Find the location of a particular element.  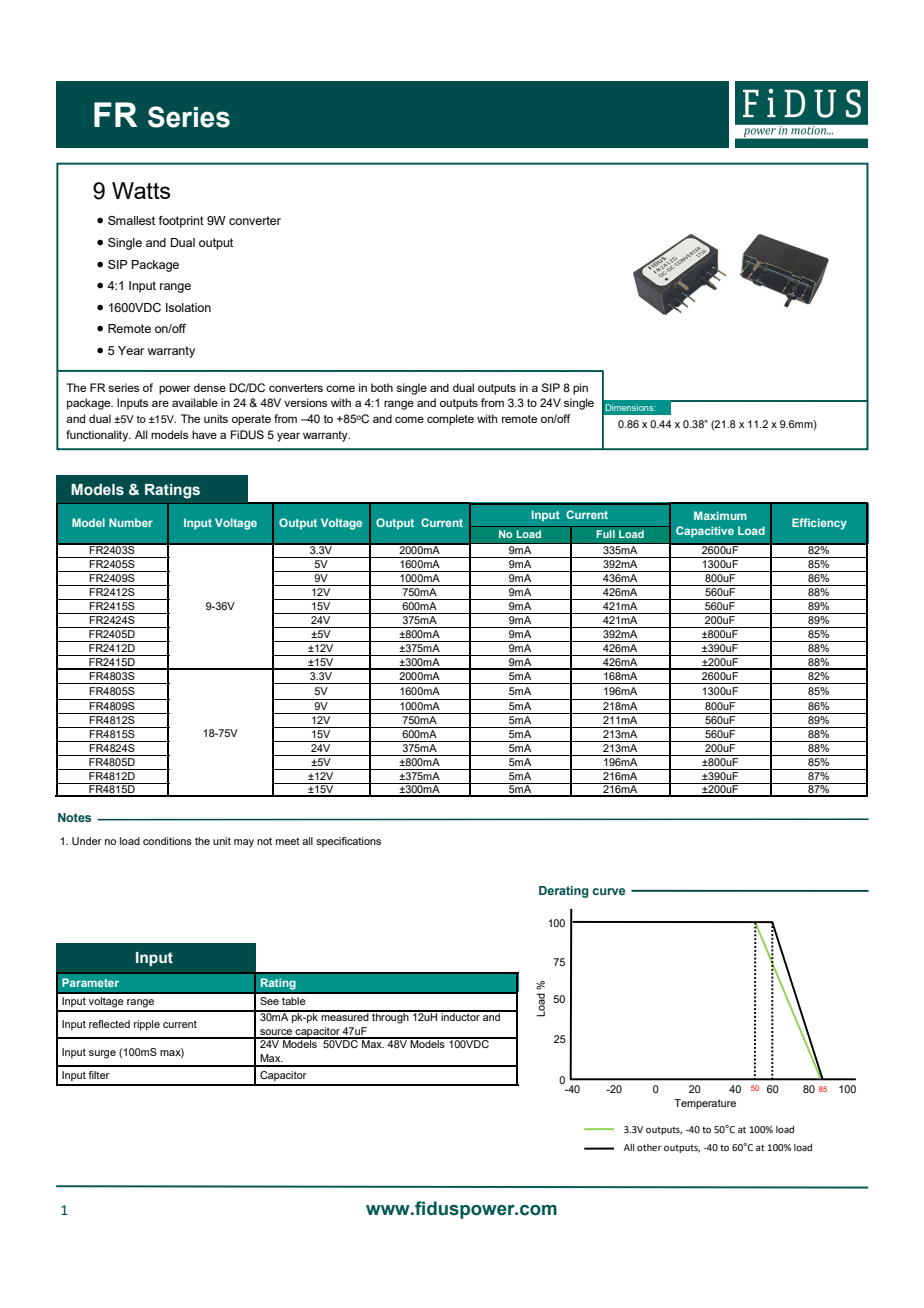

both is located at coordinates (382, 387).
